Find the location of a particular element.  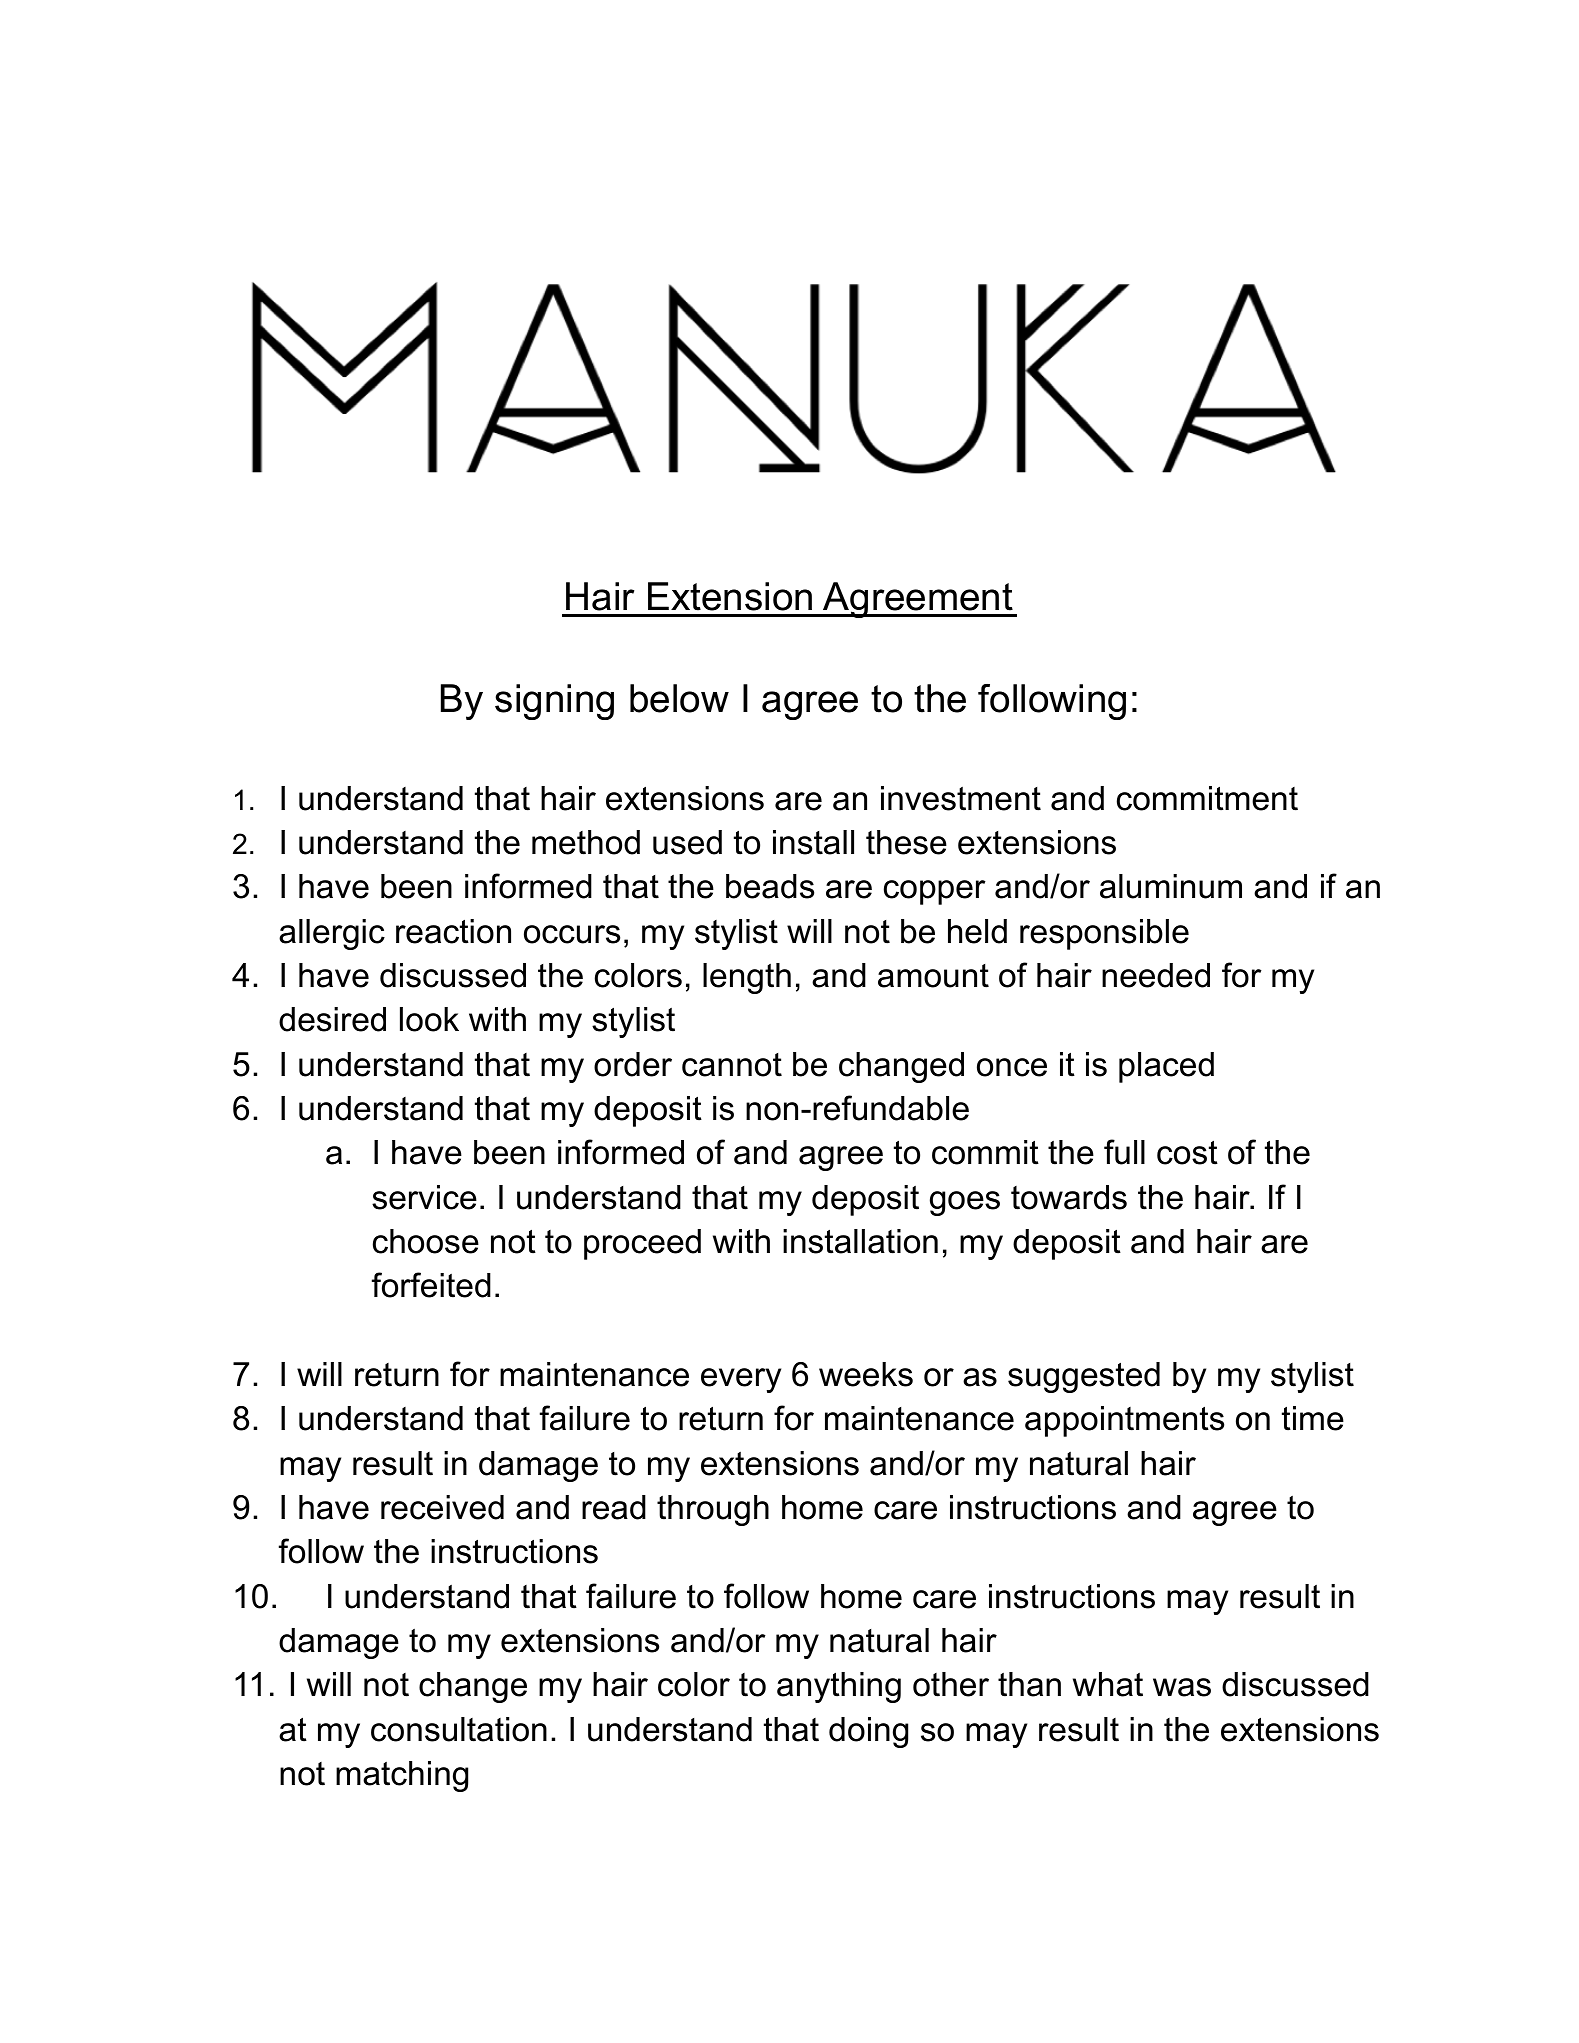

consultation is located at coordinates (459, 1729).
